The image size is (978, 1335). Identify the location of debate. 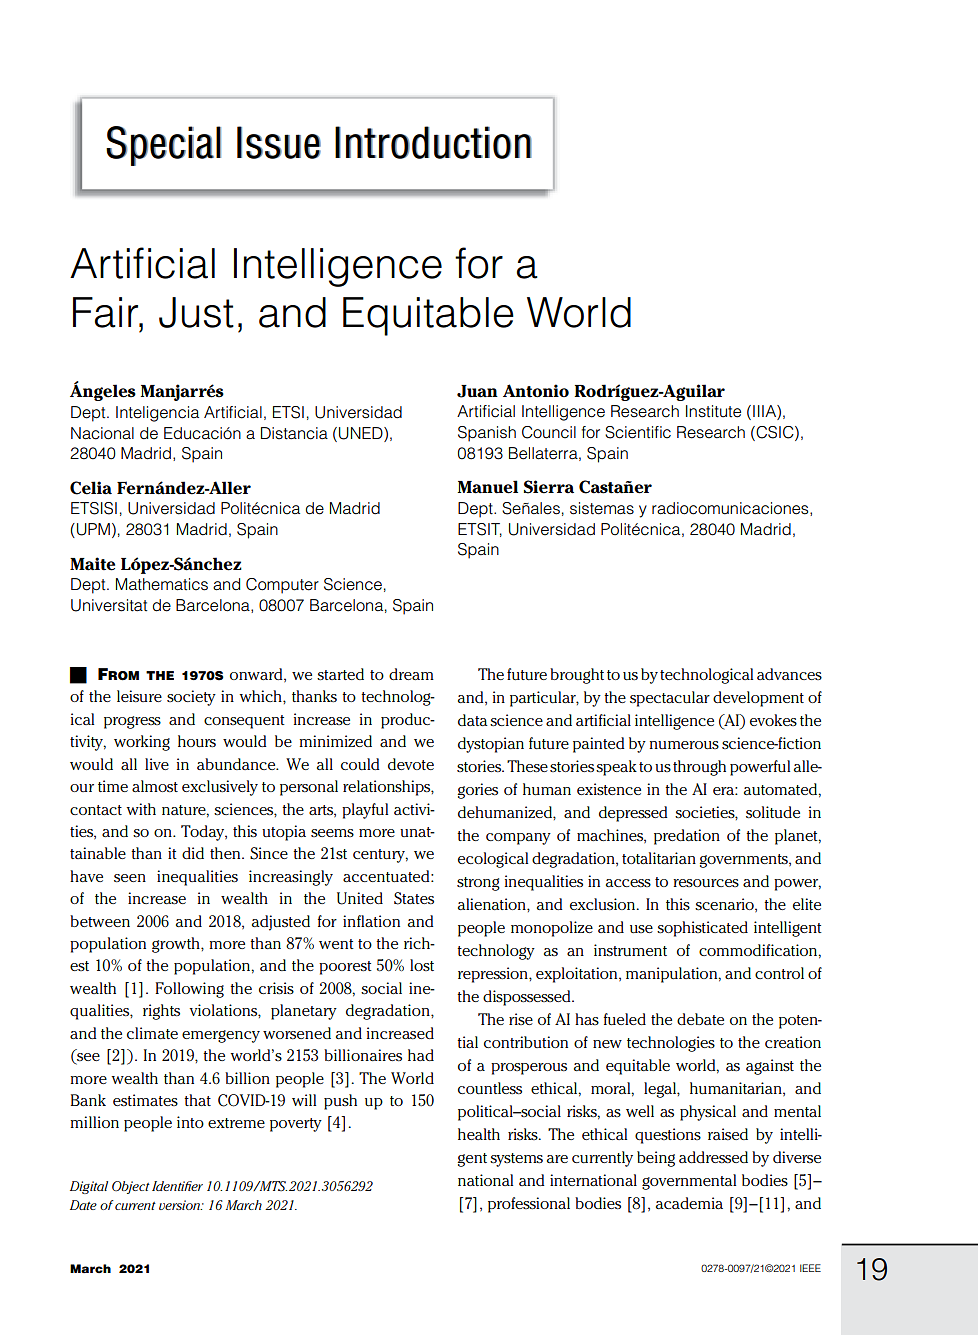
(700, 1019).
